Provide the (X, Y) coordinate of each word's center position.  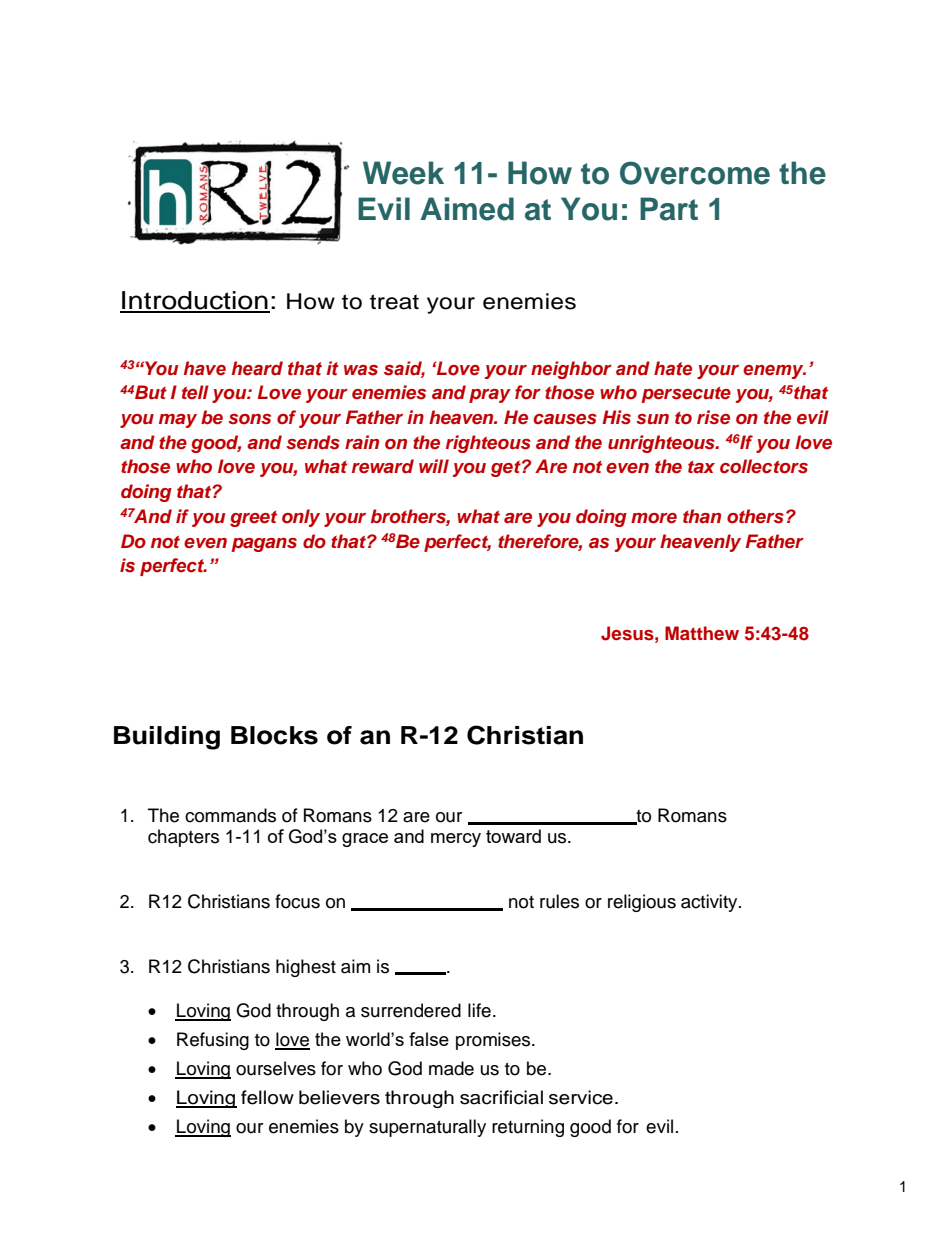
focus (297, 901)
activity (710, 903)
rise (713, 417)
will (434, 466)
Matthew (702, 633)
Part (669, 209)
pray (490, 396)
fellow (267, 1097)
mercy (456, 840)
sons (249, 419)
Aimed (467, 209)
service (581, 1097)
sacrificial (501, 1097)
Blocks (274, 735)
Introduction (195, 301)
